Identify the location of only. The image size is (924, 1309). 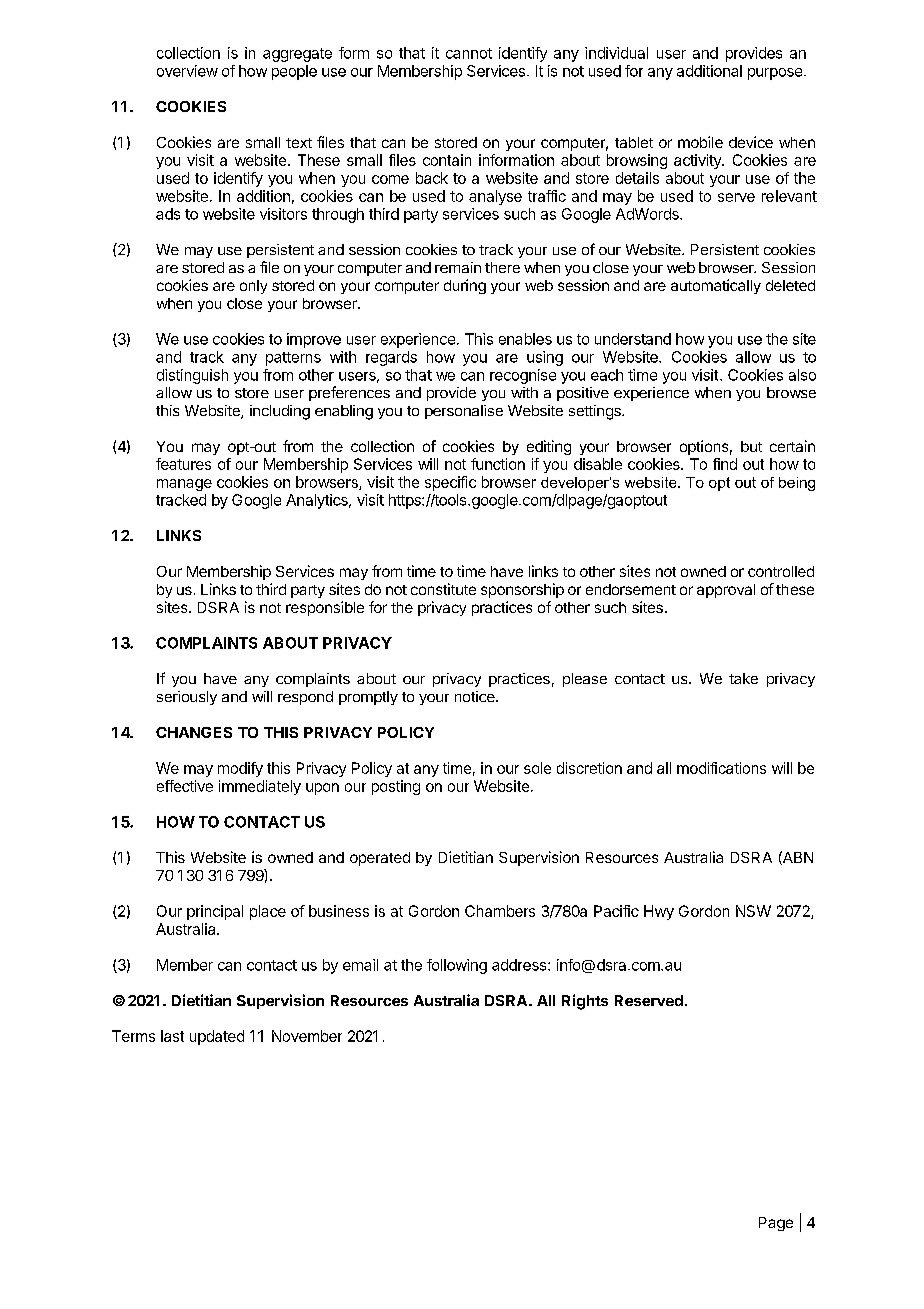
(253, 287).
